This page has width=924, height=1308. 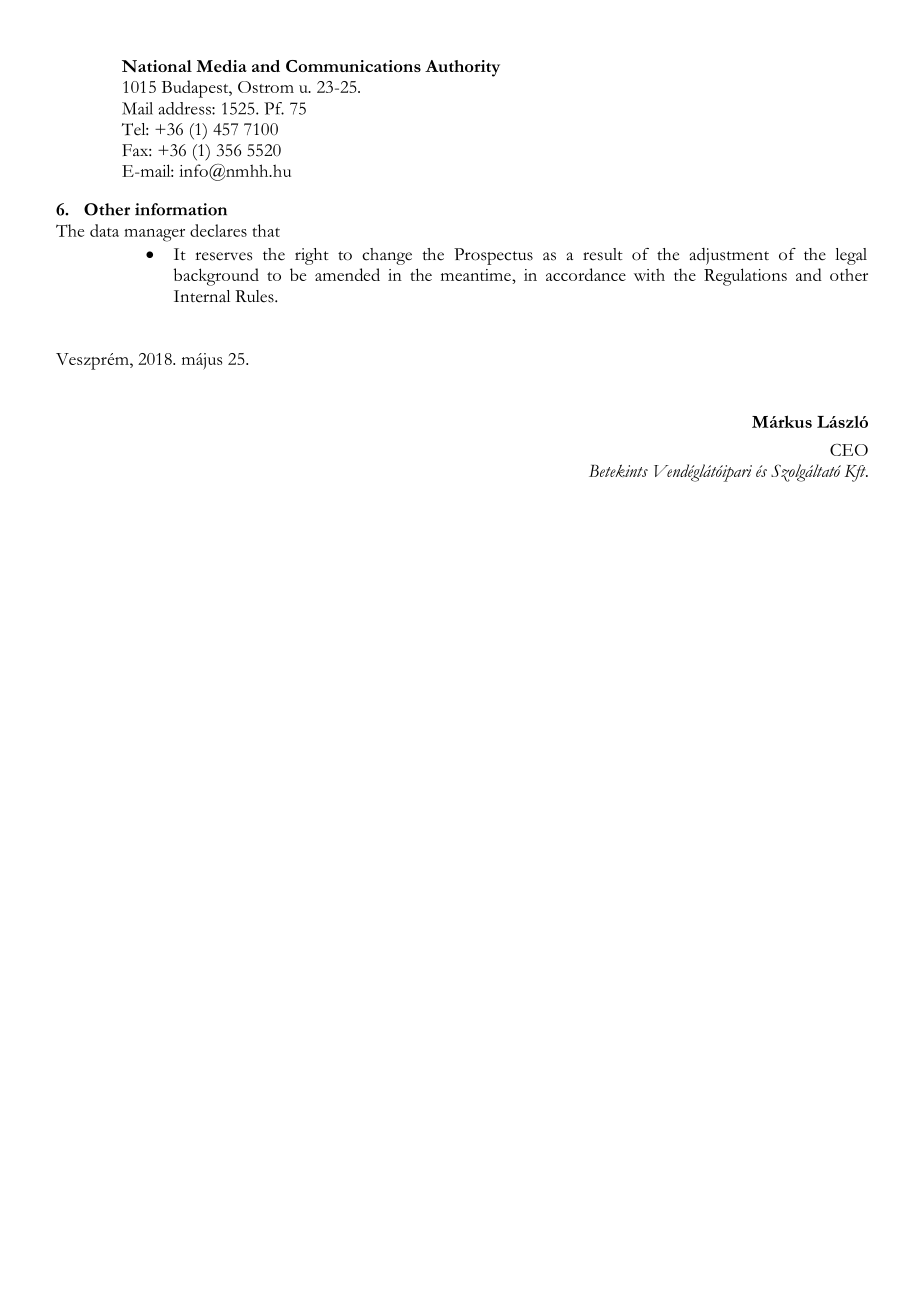 I want to click on declares, so click(x=218, y=230).
